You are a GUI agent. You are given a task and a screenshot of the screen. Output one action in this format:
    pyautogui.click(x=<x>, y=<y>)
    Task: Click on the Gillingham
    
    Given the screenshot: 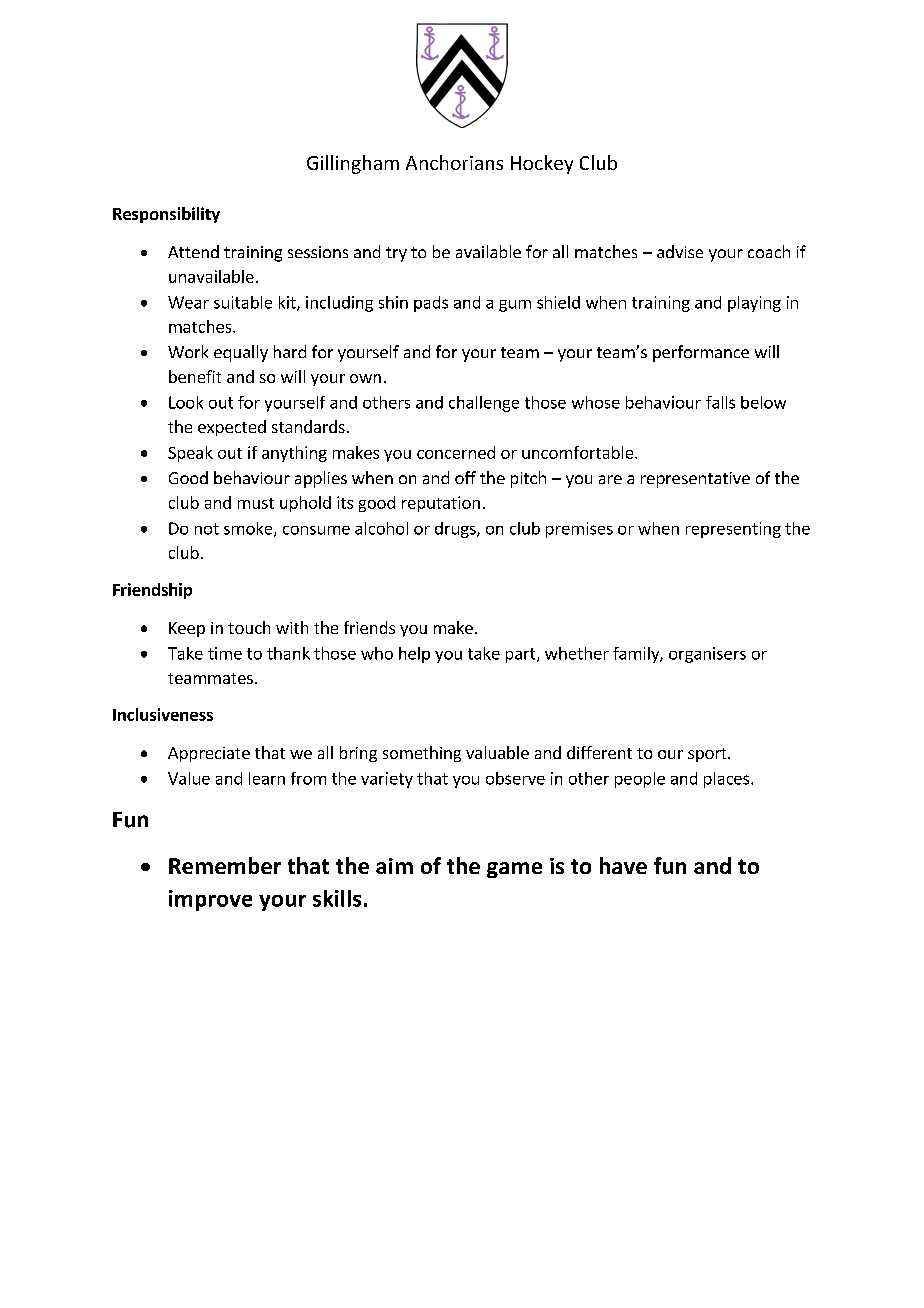 What is the action you would take?
    pyautogui.click(x=353, y=164)
